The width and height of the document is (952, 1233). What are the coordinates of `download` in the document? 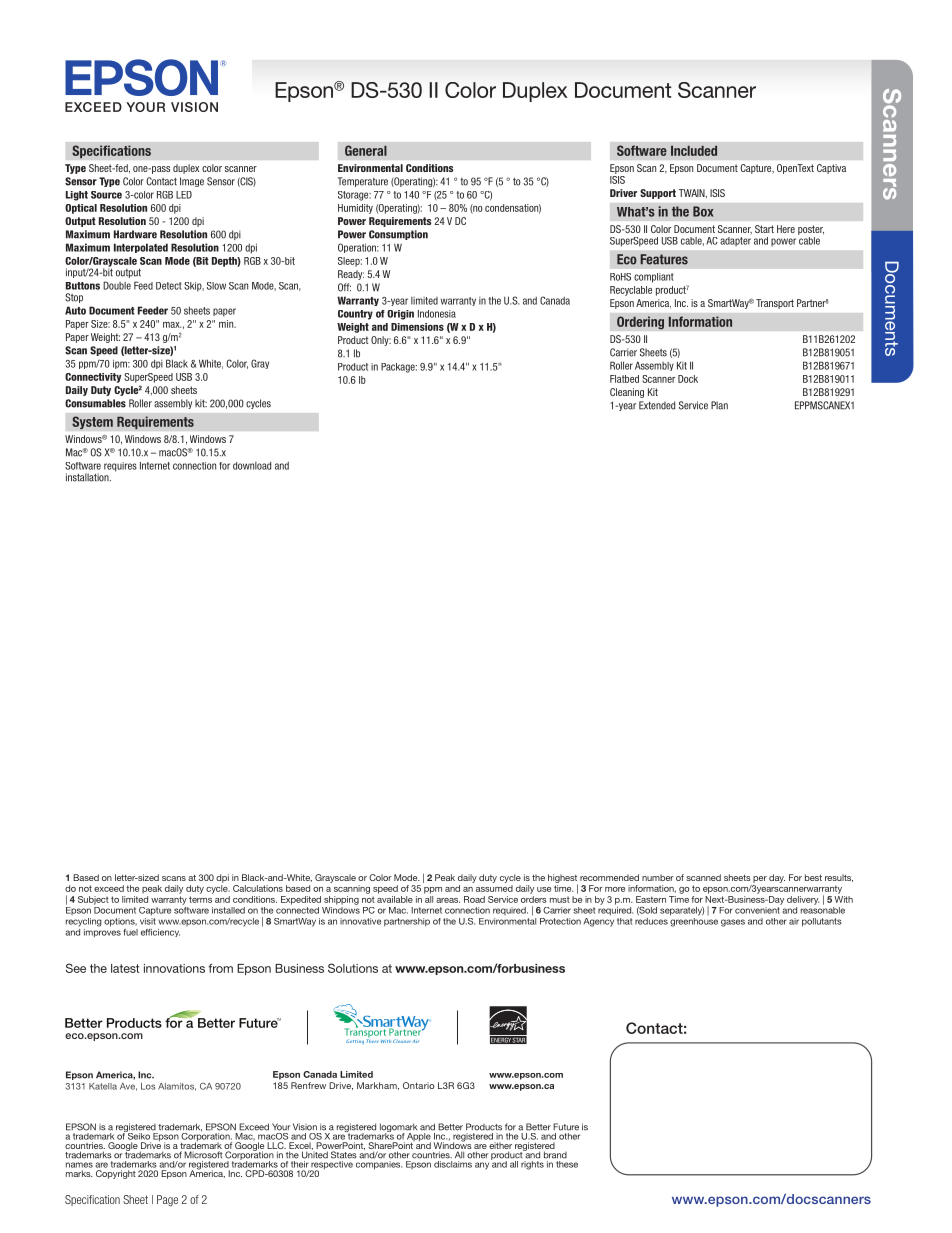 It's located at (252, 466).
